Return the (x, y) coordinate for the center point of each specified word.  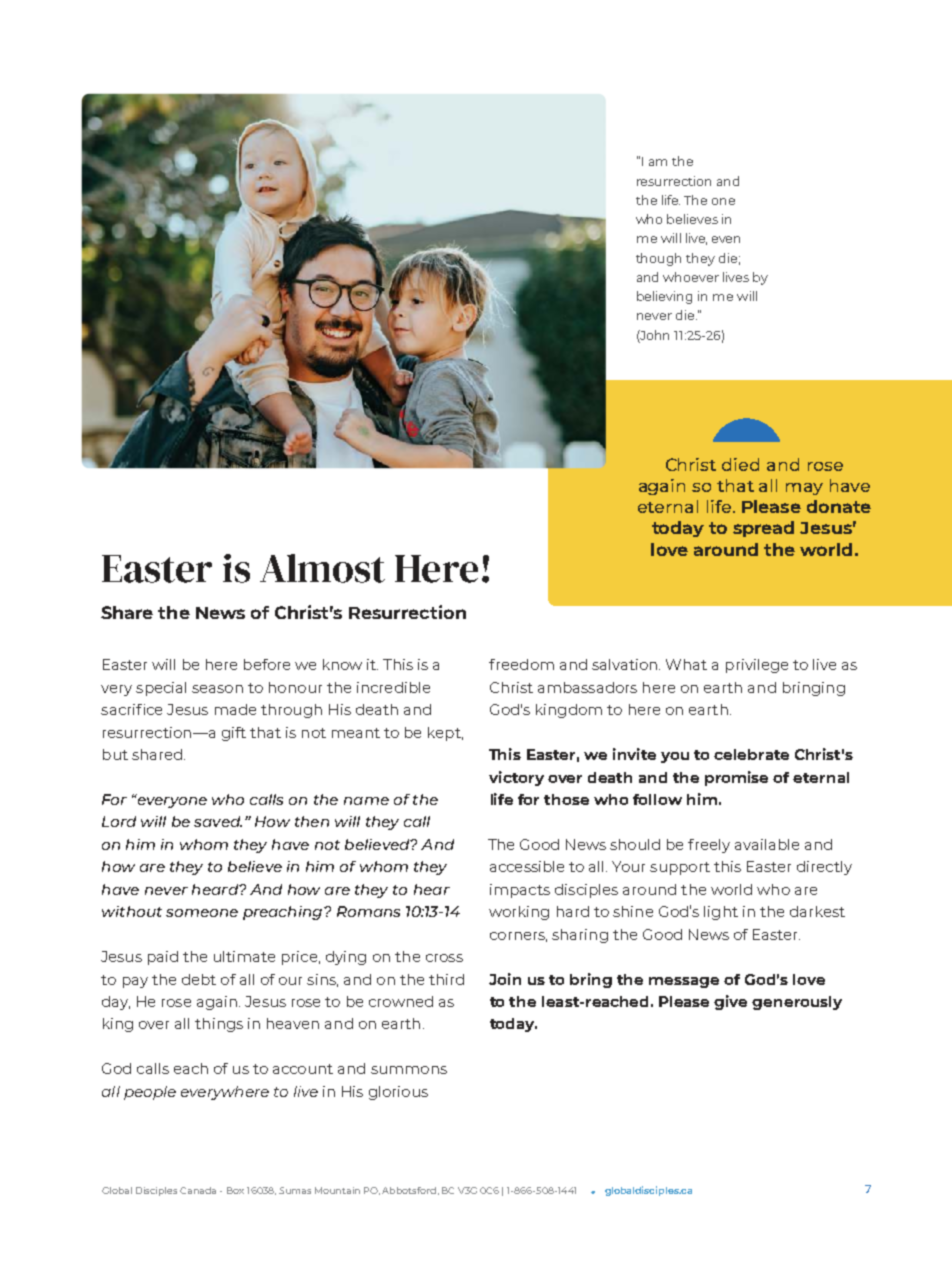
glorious (398, 1093)
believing (664, 297)
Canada (198, 1190)
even (726, 239)
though (658, 259)
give (730, 1002)
